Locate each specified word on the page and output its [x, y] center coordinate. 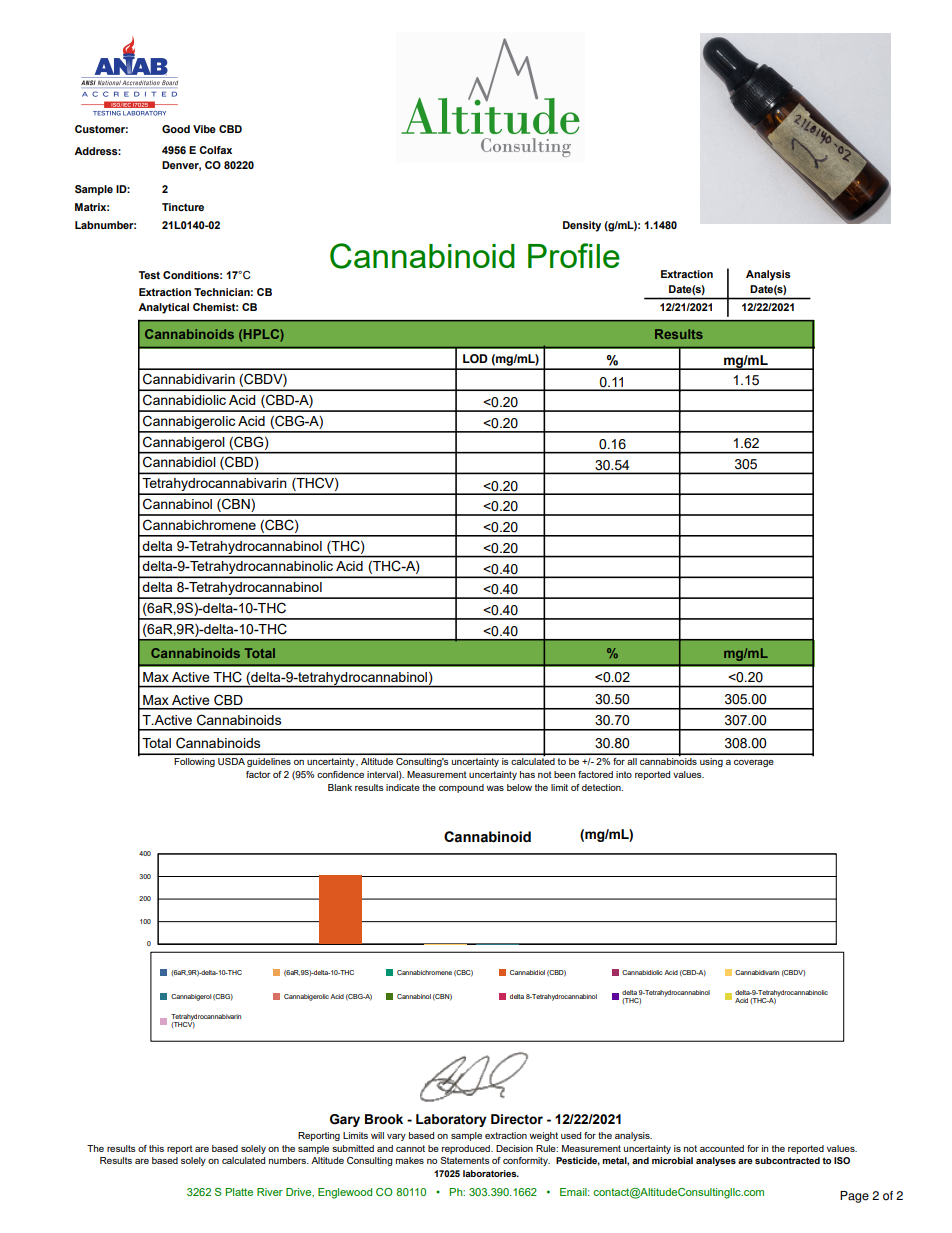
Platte [239, 1192]
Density [582, 226]
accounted [722, 1148]
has [527, 774]
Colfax [215, 150]
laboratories [491, 1173]
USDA [231, 761]
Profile [574, 255]
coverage [754, 763]
